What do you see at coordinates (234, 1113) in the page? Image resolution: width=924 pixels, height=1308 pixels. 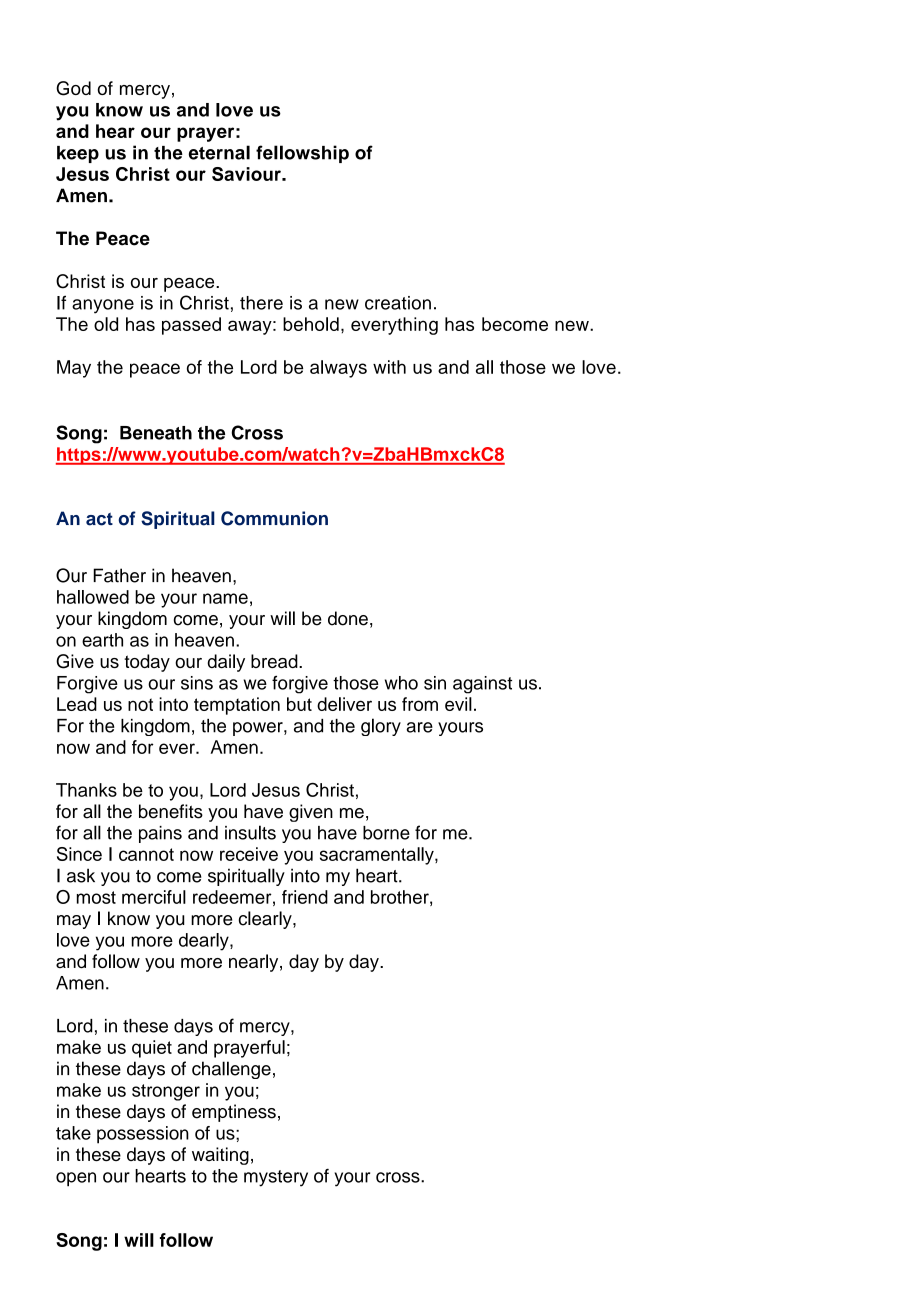 I see `emptiness` at bounding box center [234, 1113].
